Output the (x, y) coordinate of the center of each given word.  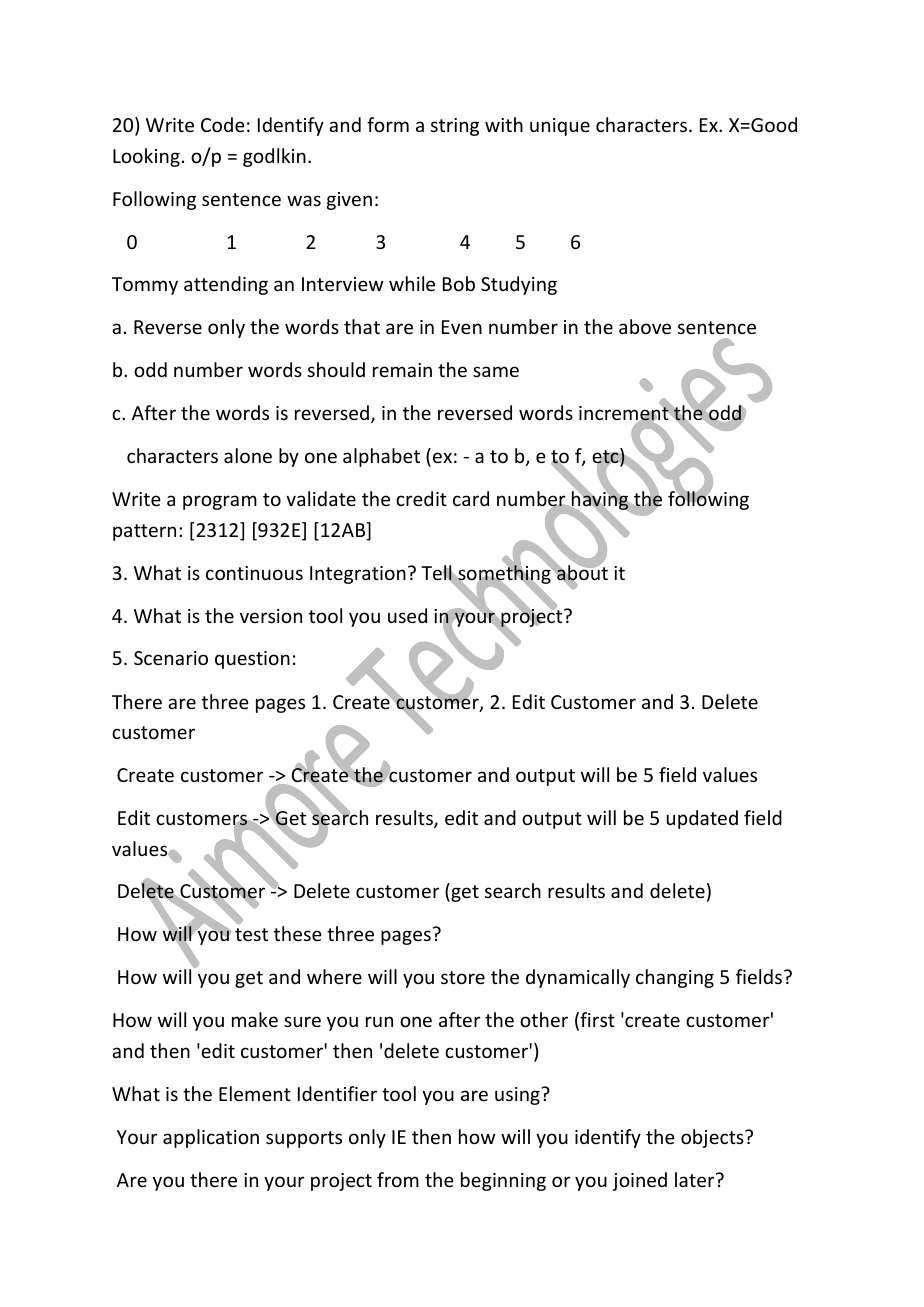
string (455, 127)
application (211, 1138)
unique (560, 127)
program (220, 502)
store (463, 977)
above (645, 326)
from (398, 1179)
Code (223, 124)
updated (702, 819)
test (251, 934)
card (471, 498)
